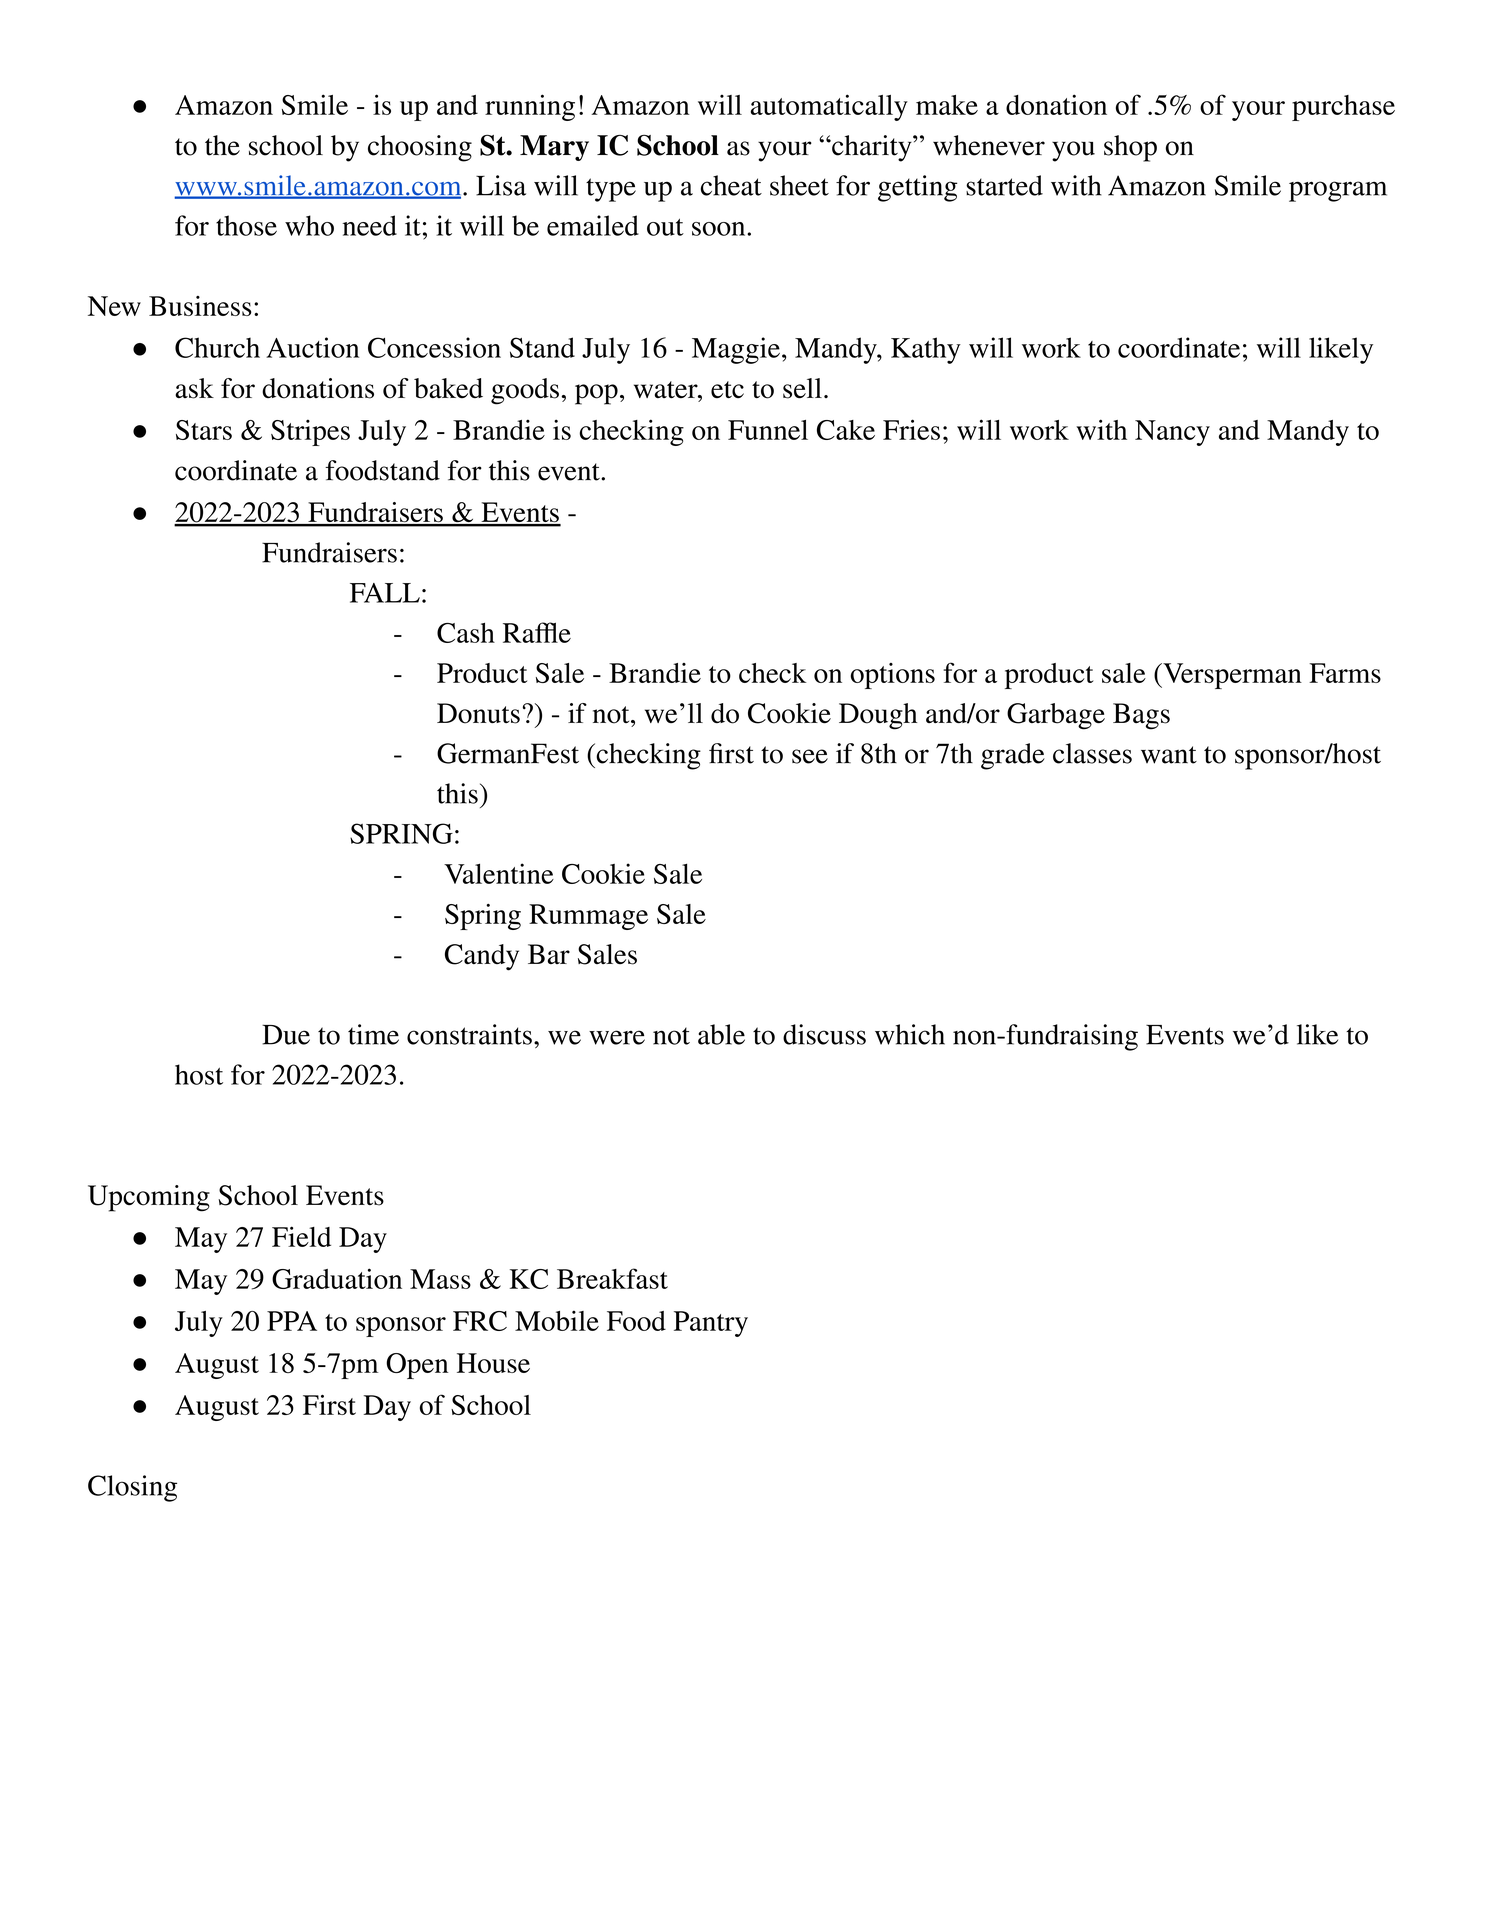  Describe the element at coordinates (721, 1034) in the page. I see `able` at that location.
